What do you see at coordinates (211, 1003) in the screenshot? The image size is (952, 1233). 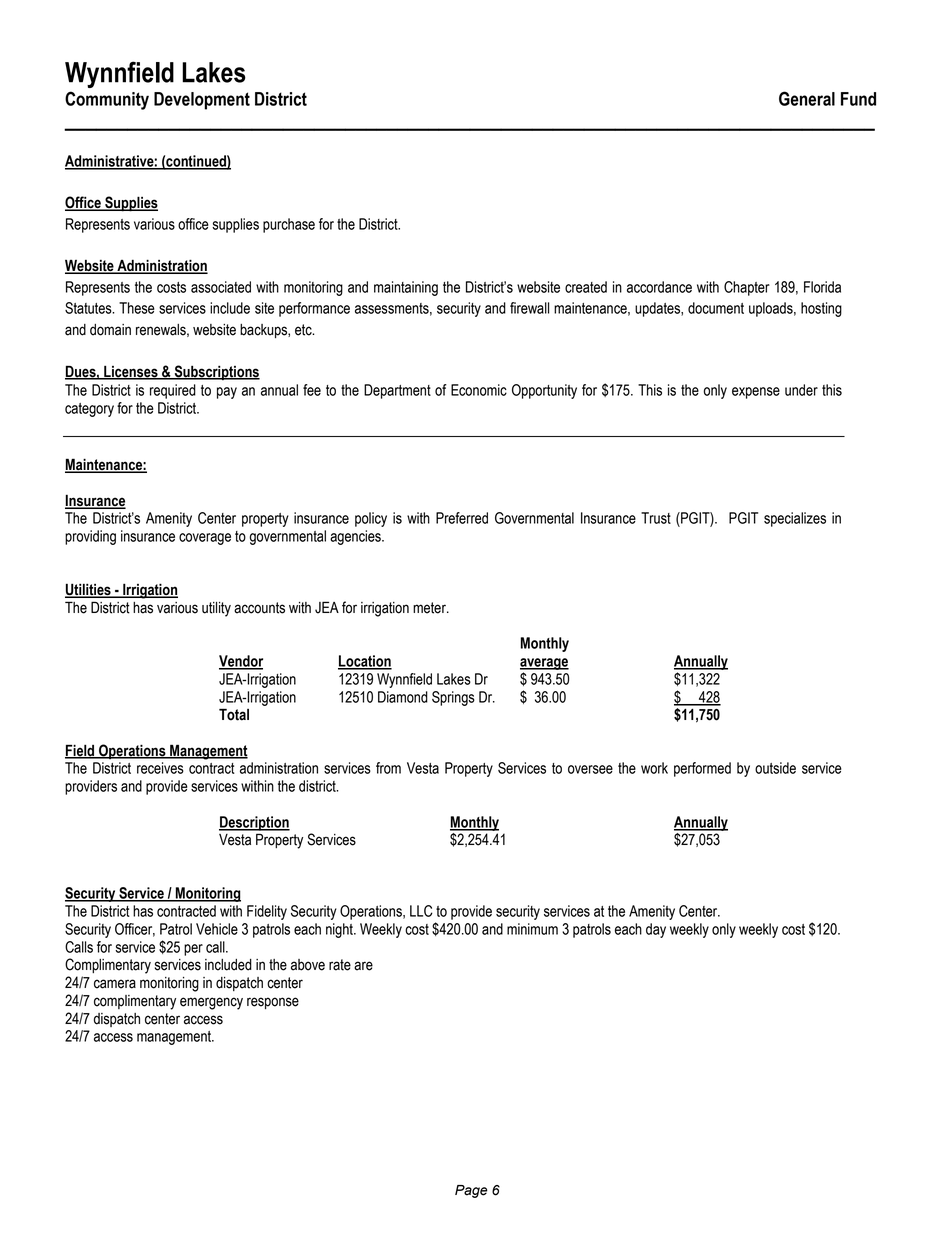 I see `emergency` at bounding box center [211, 1003].
